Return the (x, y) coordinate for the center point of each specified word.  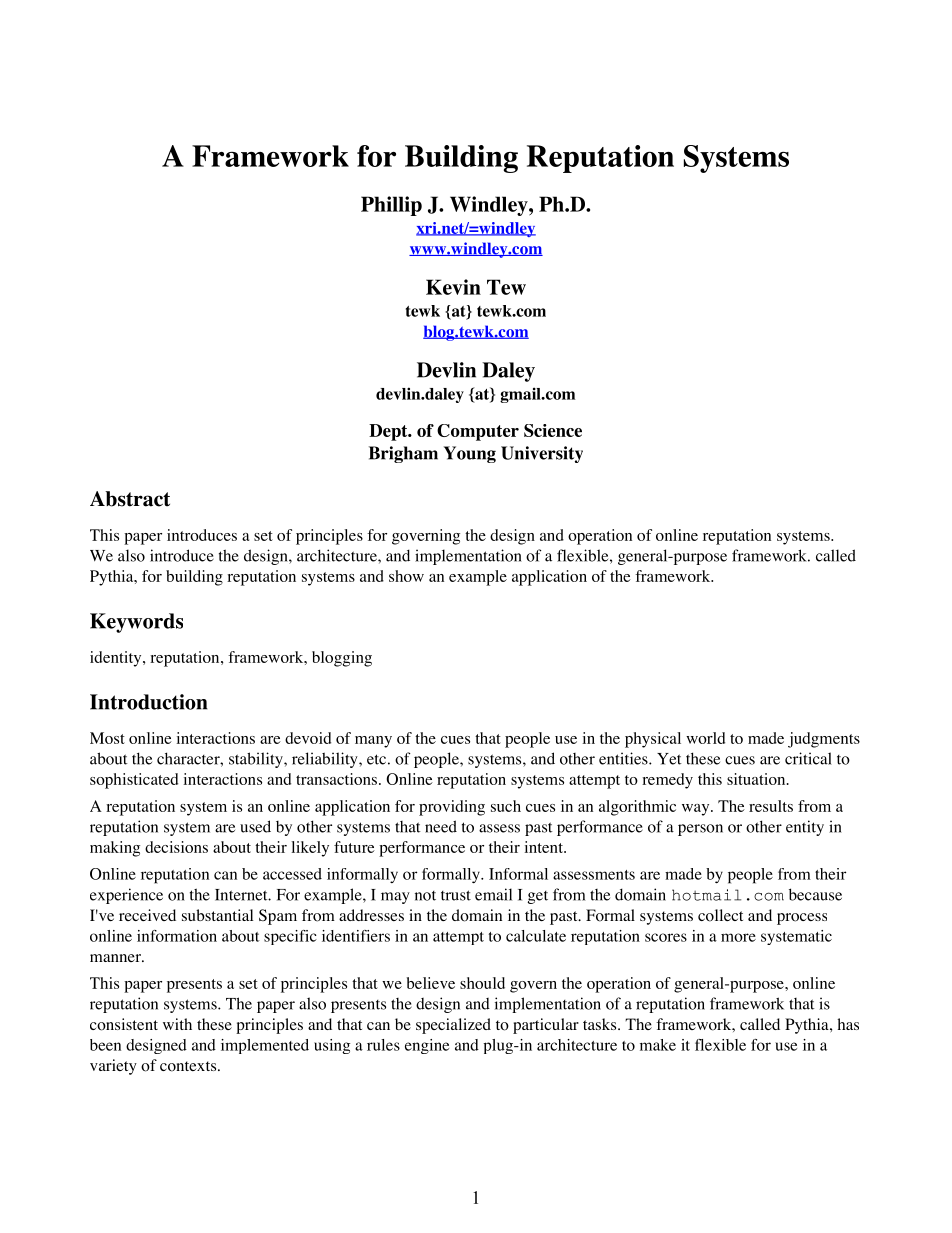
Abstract (130, 499)
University (542, 454)
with (177, 1024)
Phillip (391, 206)
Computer (478, 432)
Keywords (136, 623)
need (441, 826)
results (771, 806)
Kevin (453, 287)
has (848, 1024)
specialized (453, 1026)
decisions (176, 847)
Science (553, 430)
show (406, 576)
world (705, 738)
